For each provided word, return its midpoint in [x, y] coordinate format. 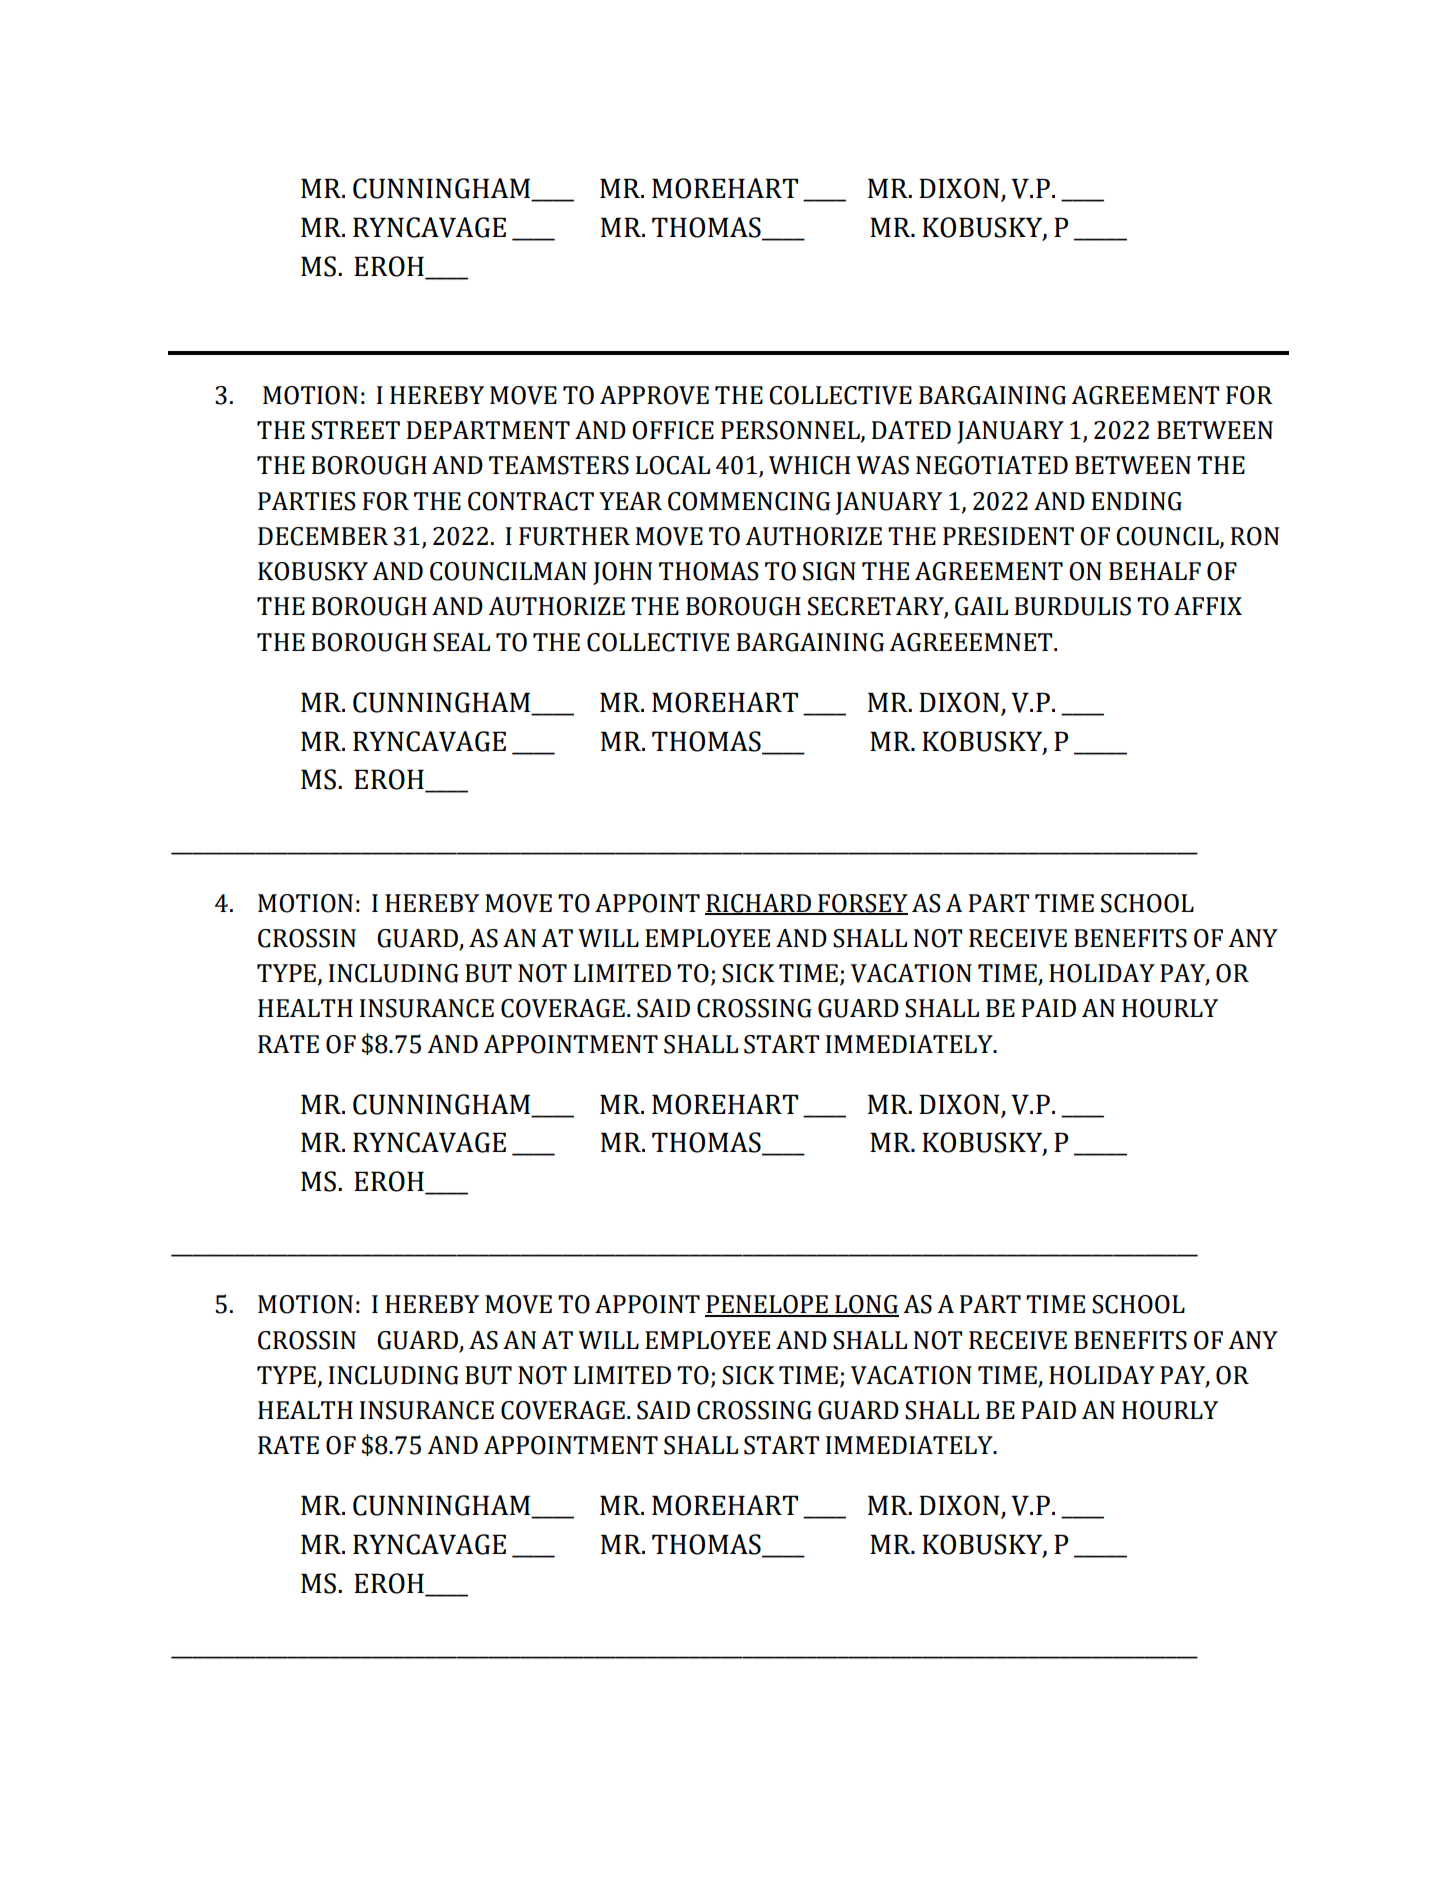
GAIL [981, 606]
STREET [355, 430]
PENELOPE [767, 1305]
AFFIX [1208, 606]
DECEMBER [323, 536]
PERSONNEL [791, 431]
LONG [866, 1305]
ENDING [1137, 501]
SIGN [829, 571]
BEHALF [1155, 571]
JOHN [622, 573]
